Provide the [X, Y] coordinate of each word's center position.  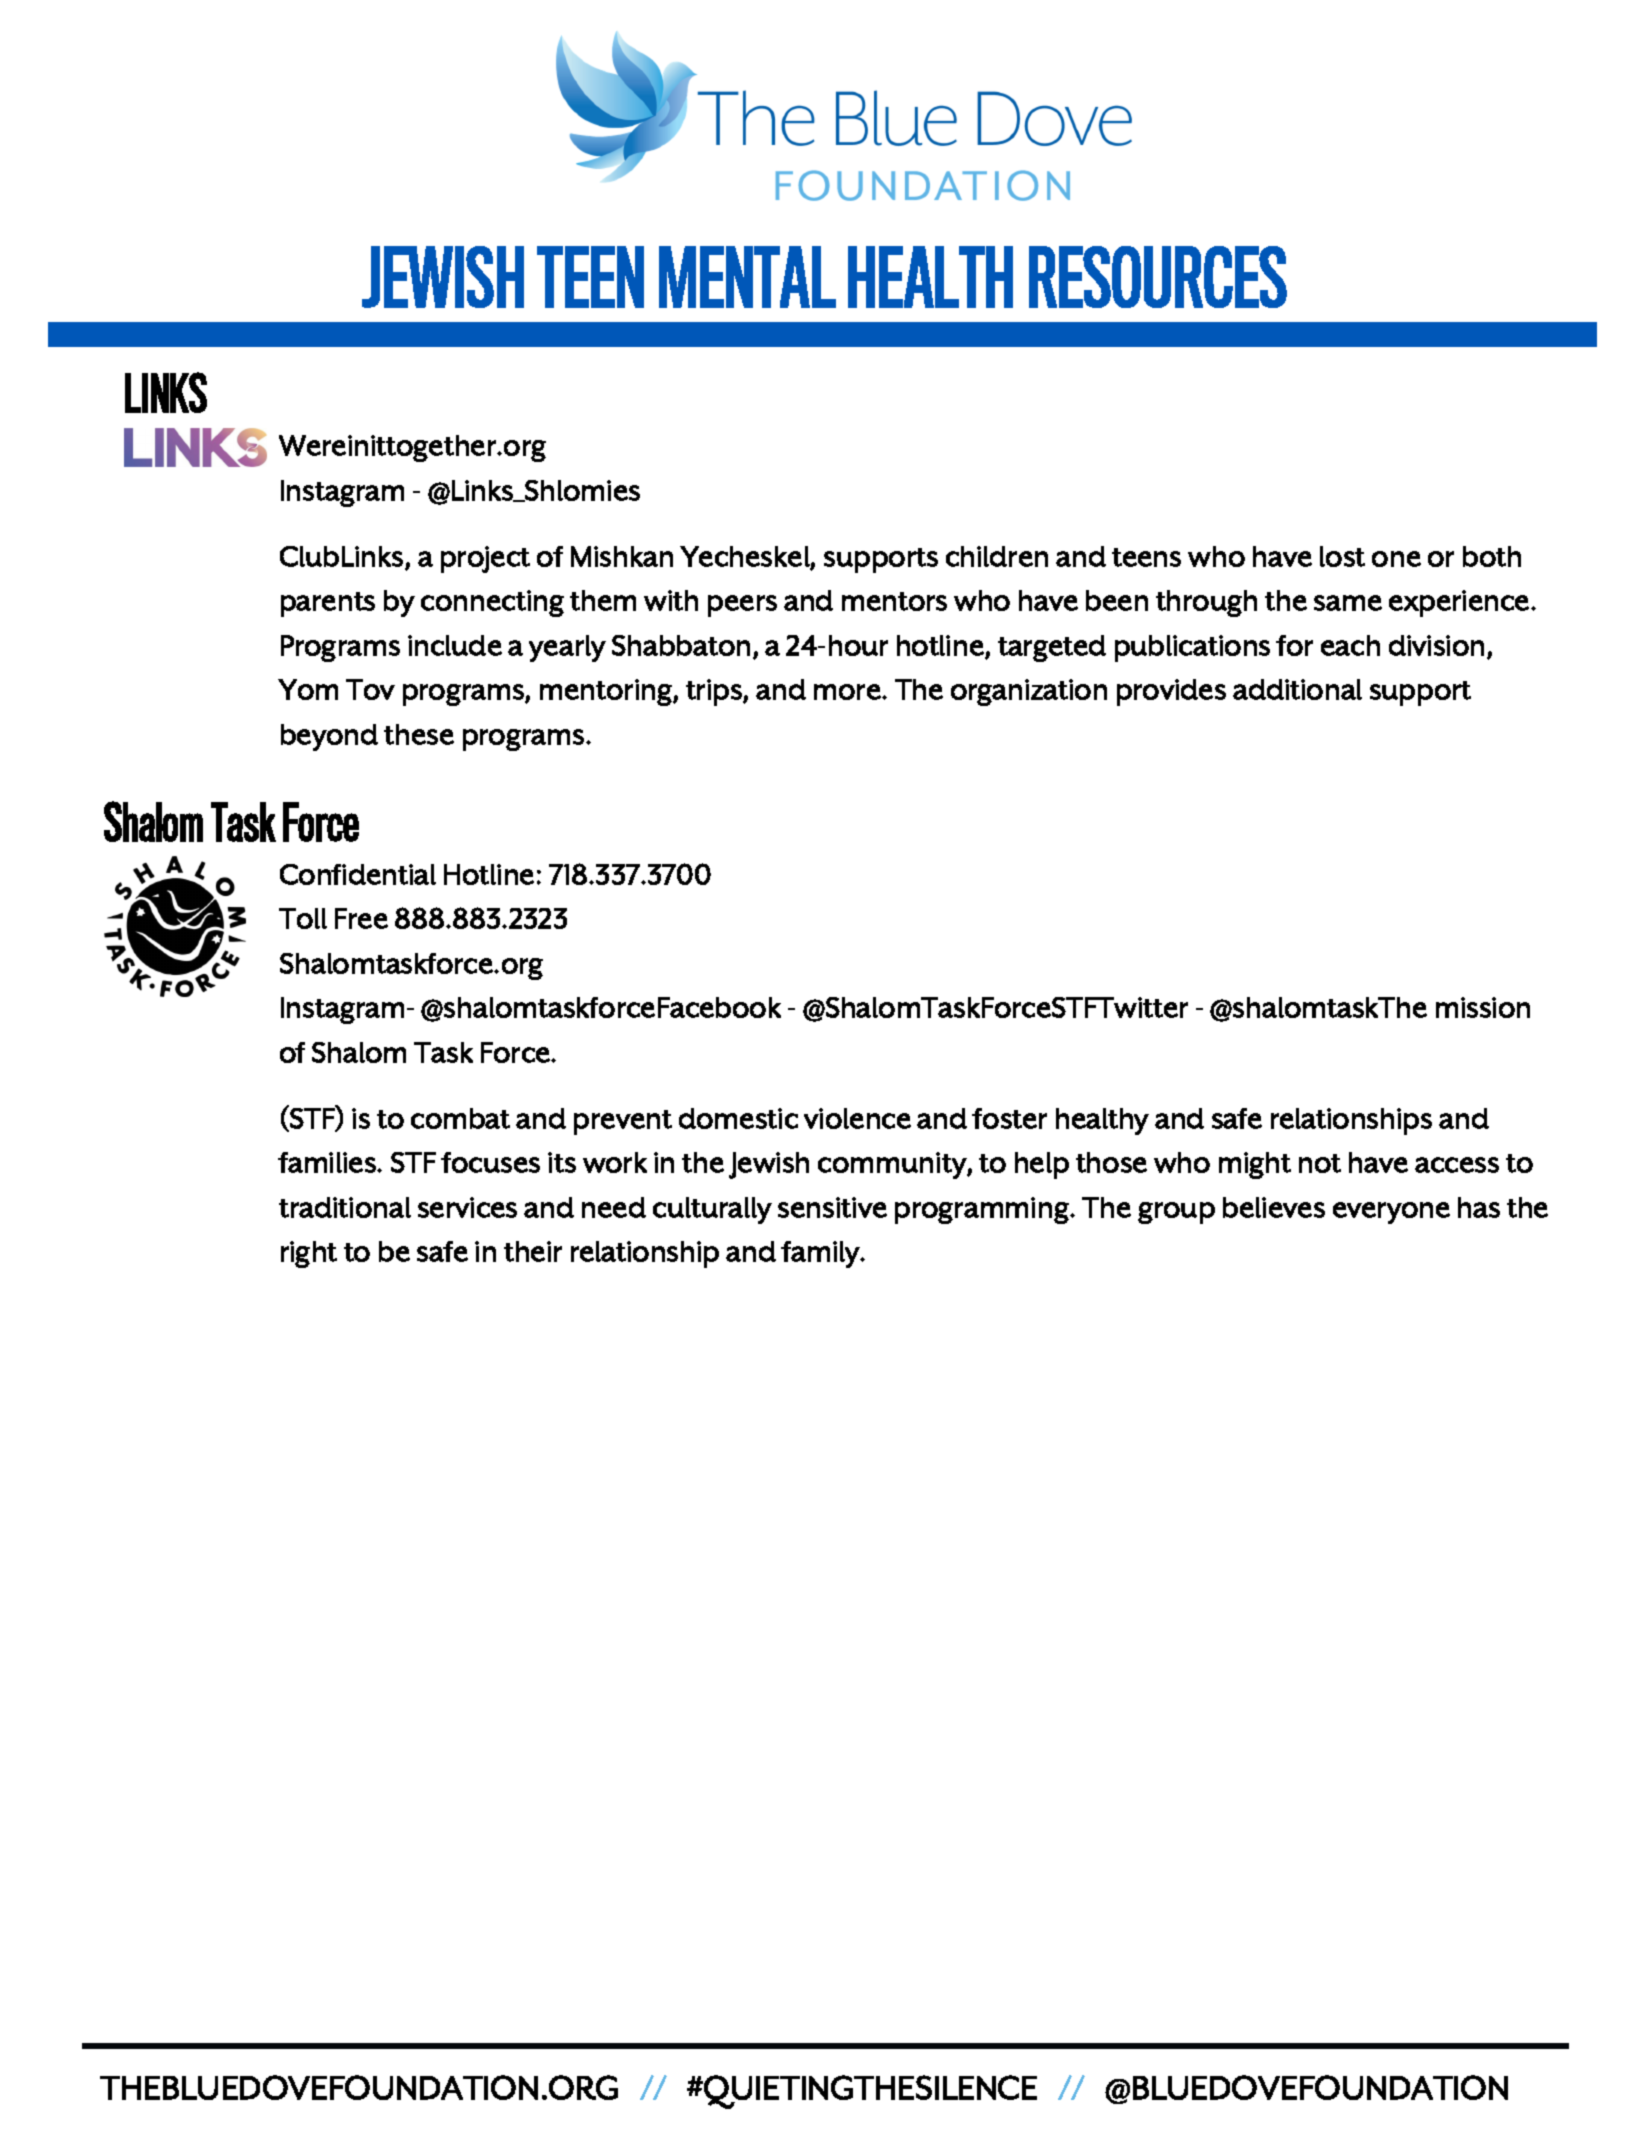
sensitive [832, 1207]
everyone [1391, 1213]
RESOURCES [1158, 277]
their [533, 1251]
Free [361, 918]
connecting [492, 603]
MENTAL [747, 277]
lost [1342, 556]
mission [1483, 1007]
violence [857, 1118]
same [1348, 603]
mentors [894, 601]
